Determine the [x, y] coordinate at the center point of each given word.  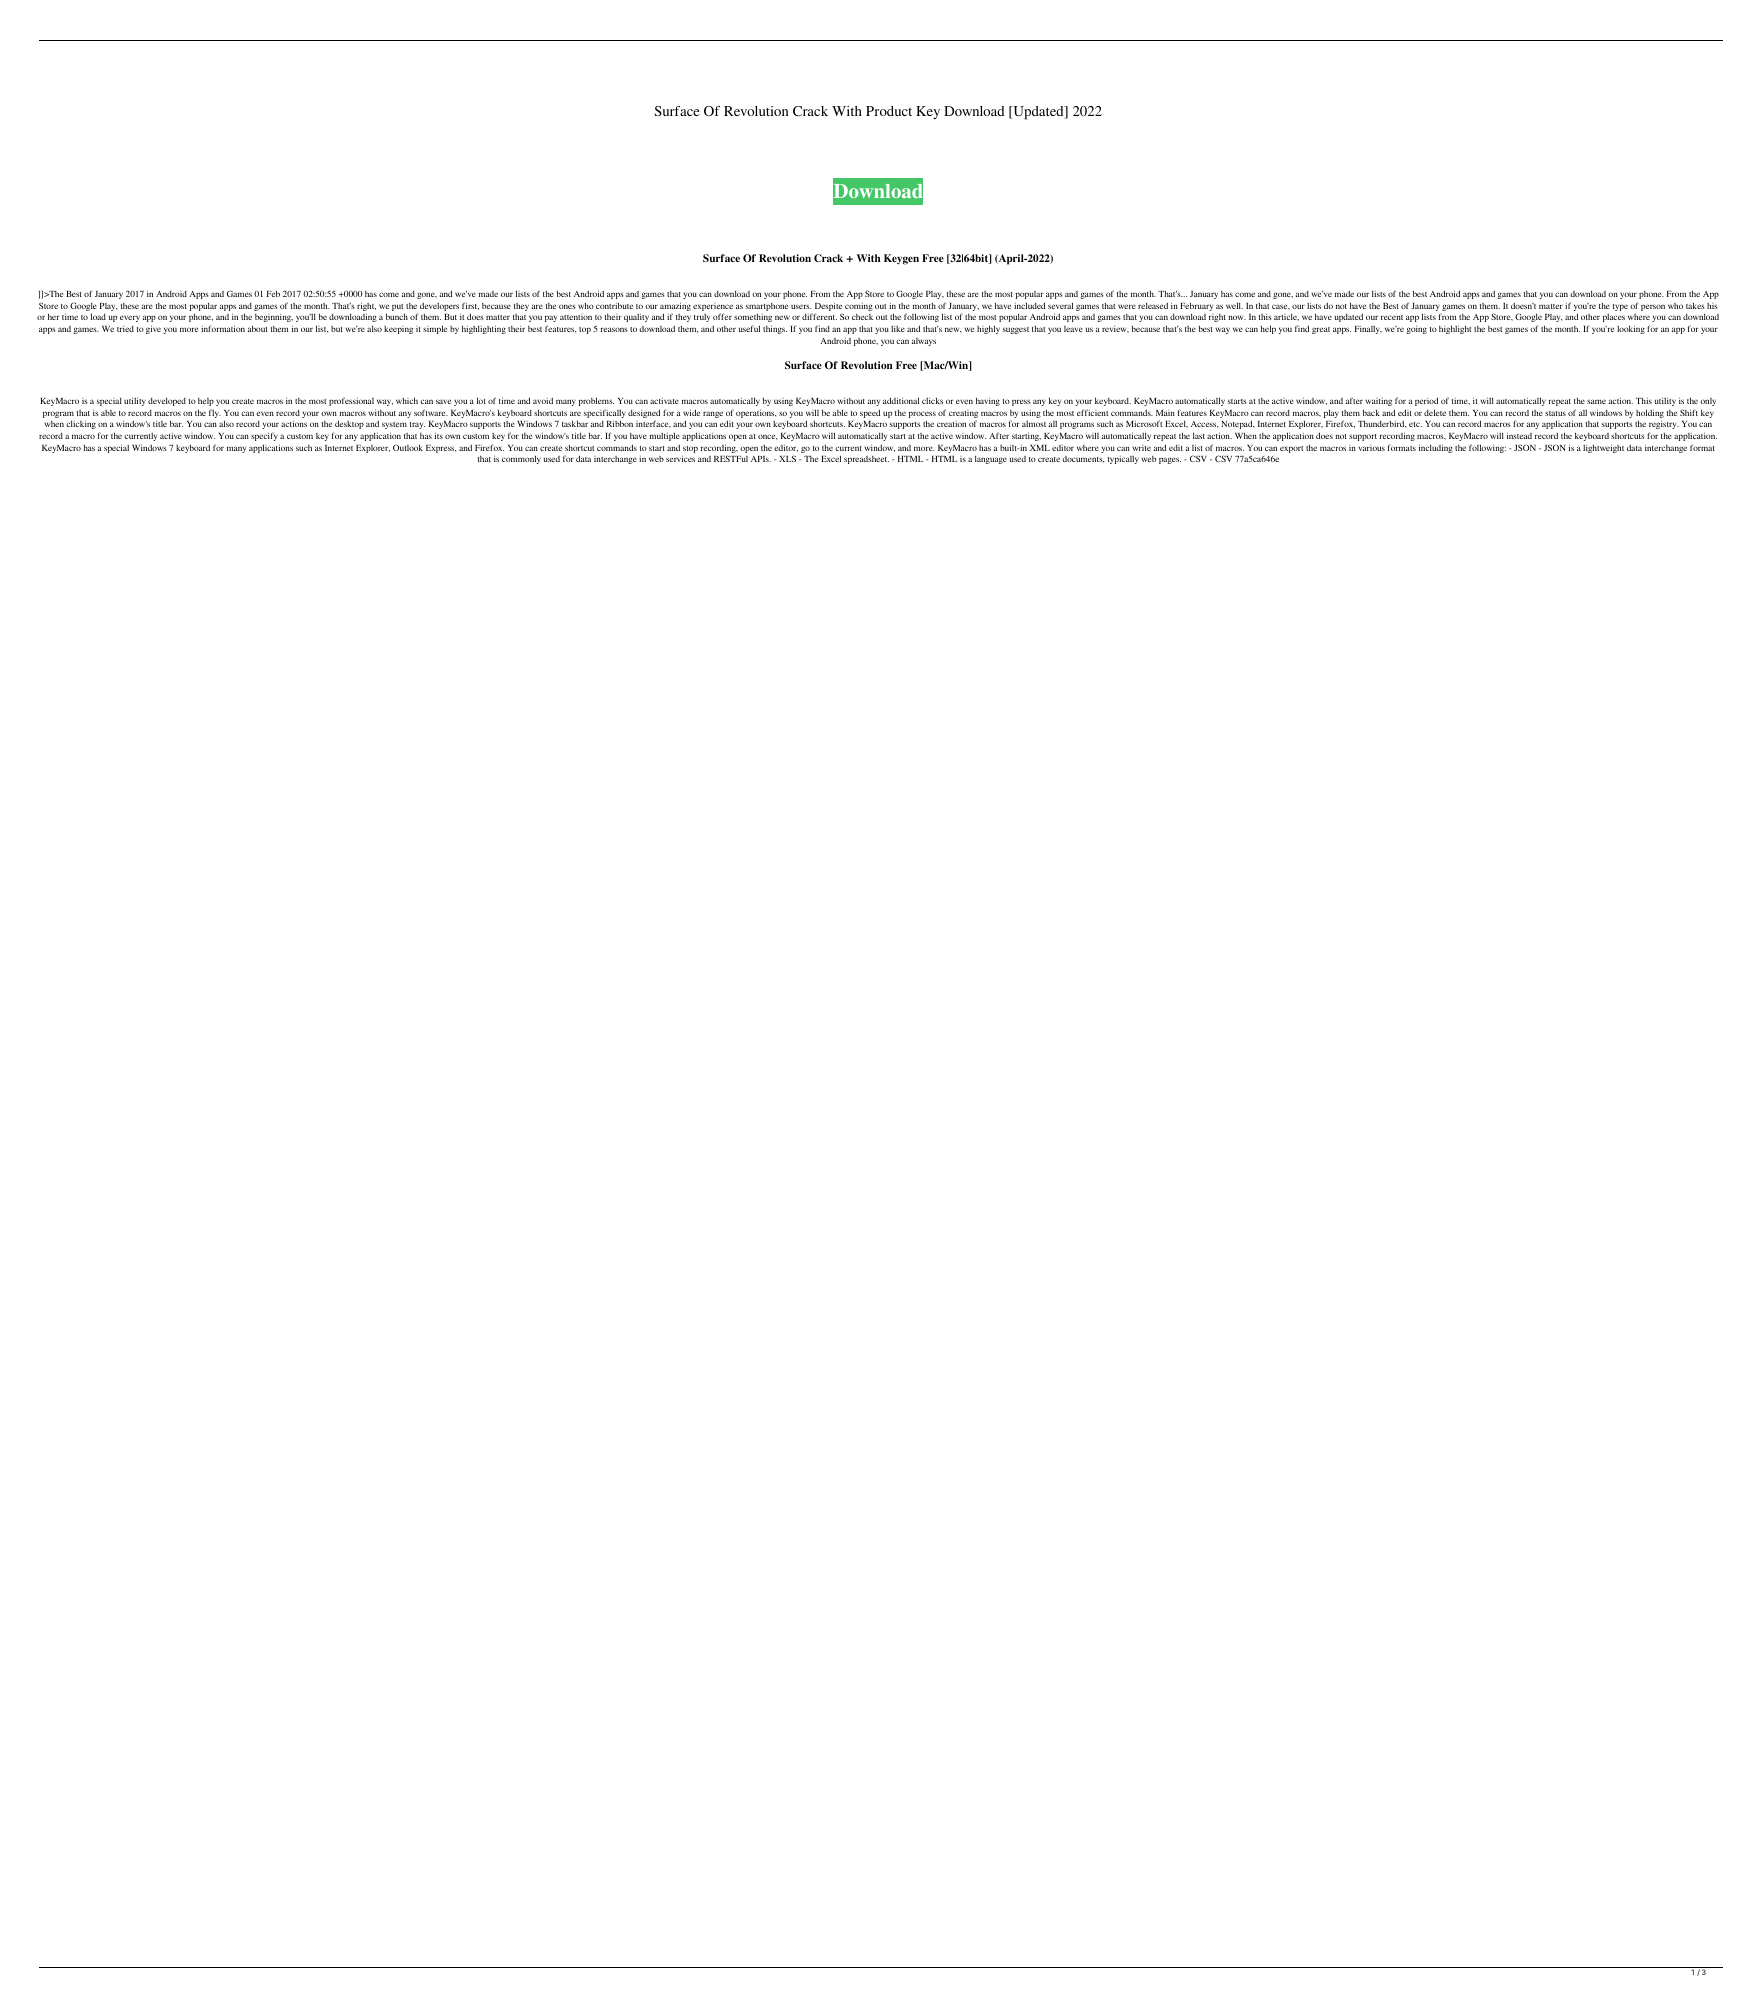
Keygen [901, 259]
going [1417, 329]
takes [1695, 305]
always [924, 342]
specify [264, 436]
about [258, 328]
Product [889, 111]
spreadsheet [866, 460]
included [1029, 305]
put [397, 307]
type [1620, 307]
